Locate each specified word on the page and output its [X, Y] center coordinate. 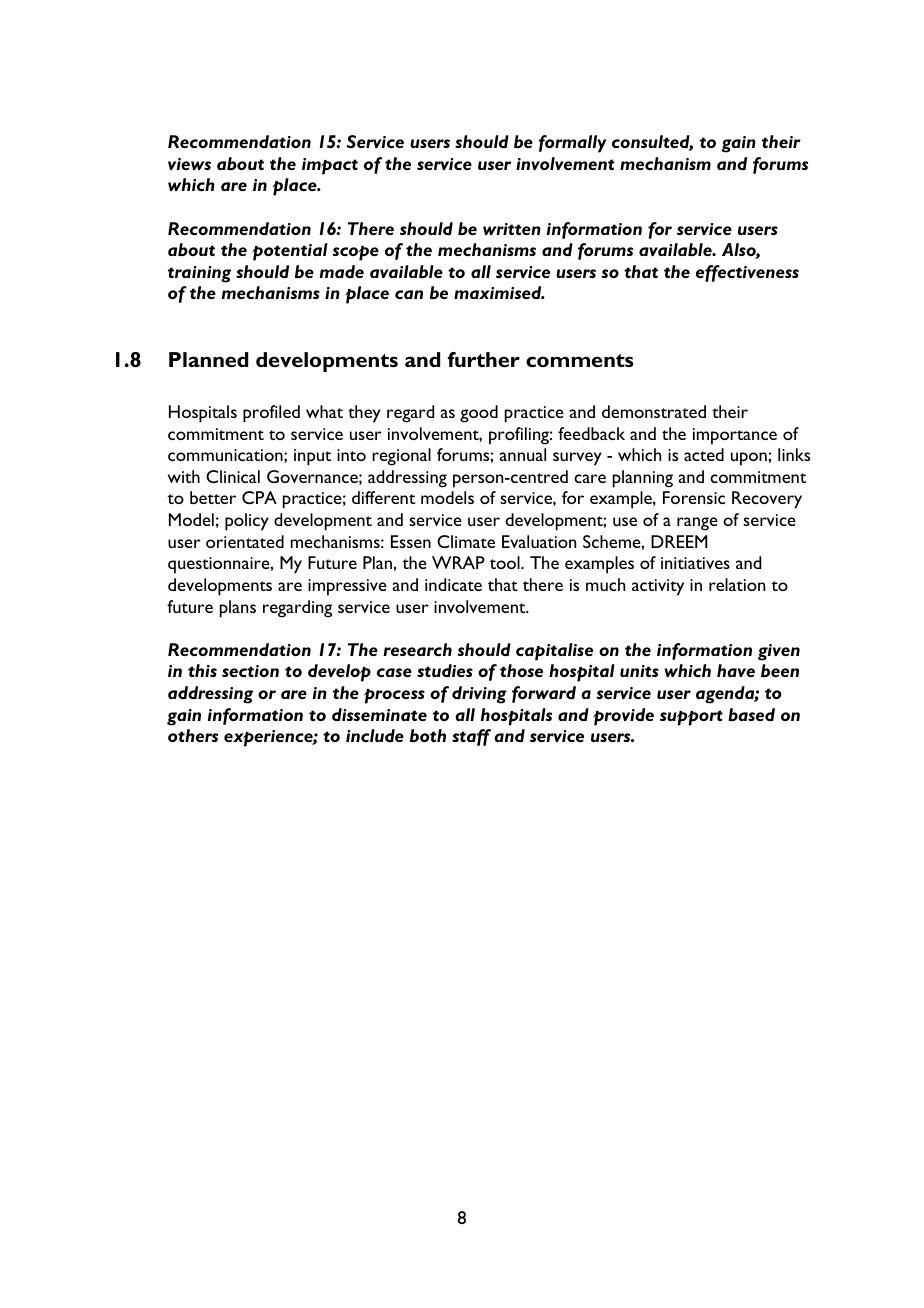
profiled [271, 414]
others [193, 735]
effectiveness [747, 273]
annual [523, 454]
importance [735, 436]
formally [572, 144]
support [691, 718]
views [189, 164]
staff [471, 737]
